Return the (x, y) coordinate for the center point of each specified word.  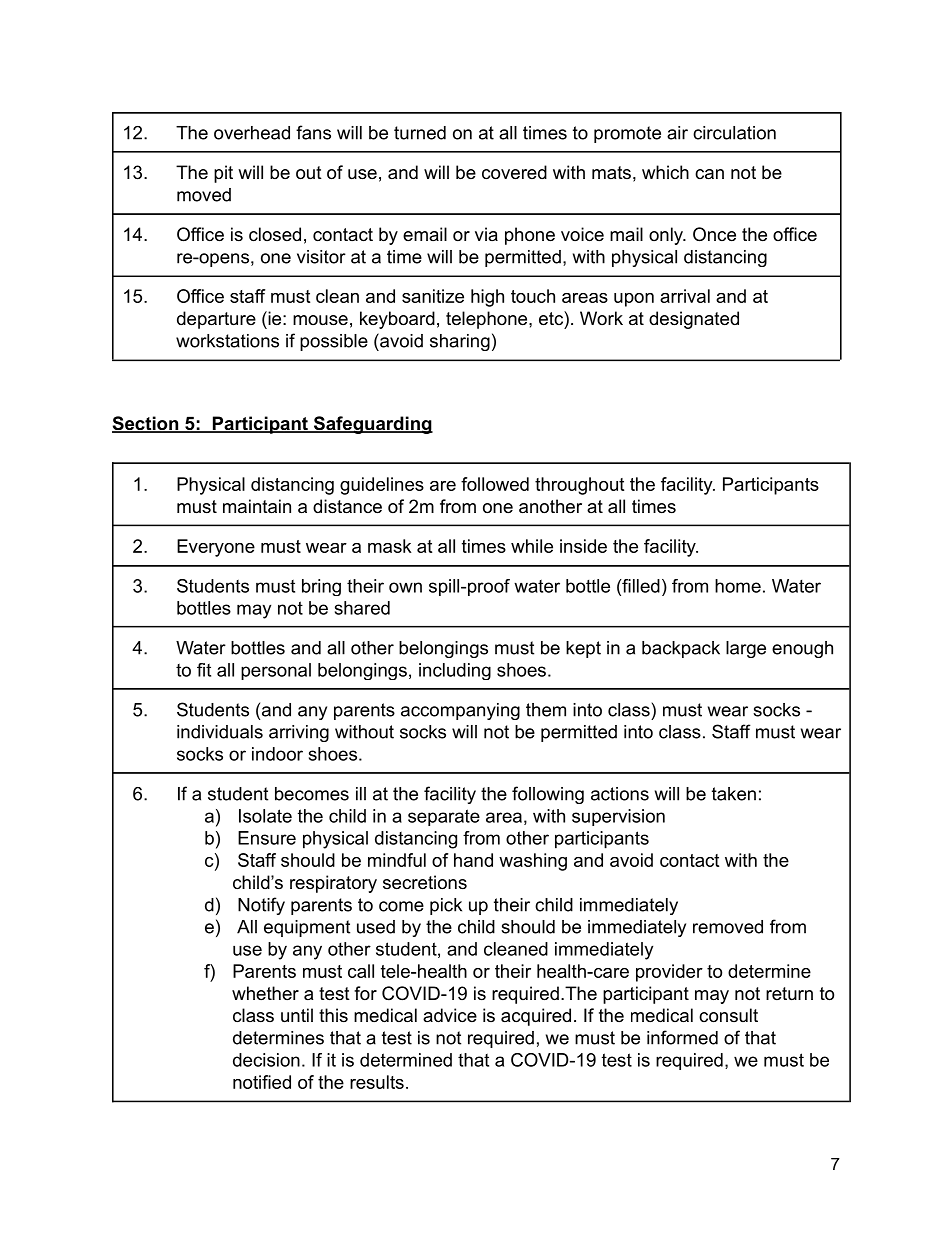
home (738, 586)
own (405, 587)
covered (514, 172)
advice (450, 1015)
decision (266, 1060)
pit (223, 174)
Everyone (216, 548)
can (709, 174)
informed (682, 1037)
